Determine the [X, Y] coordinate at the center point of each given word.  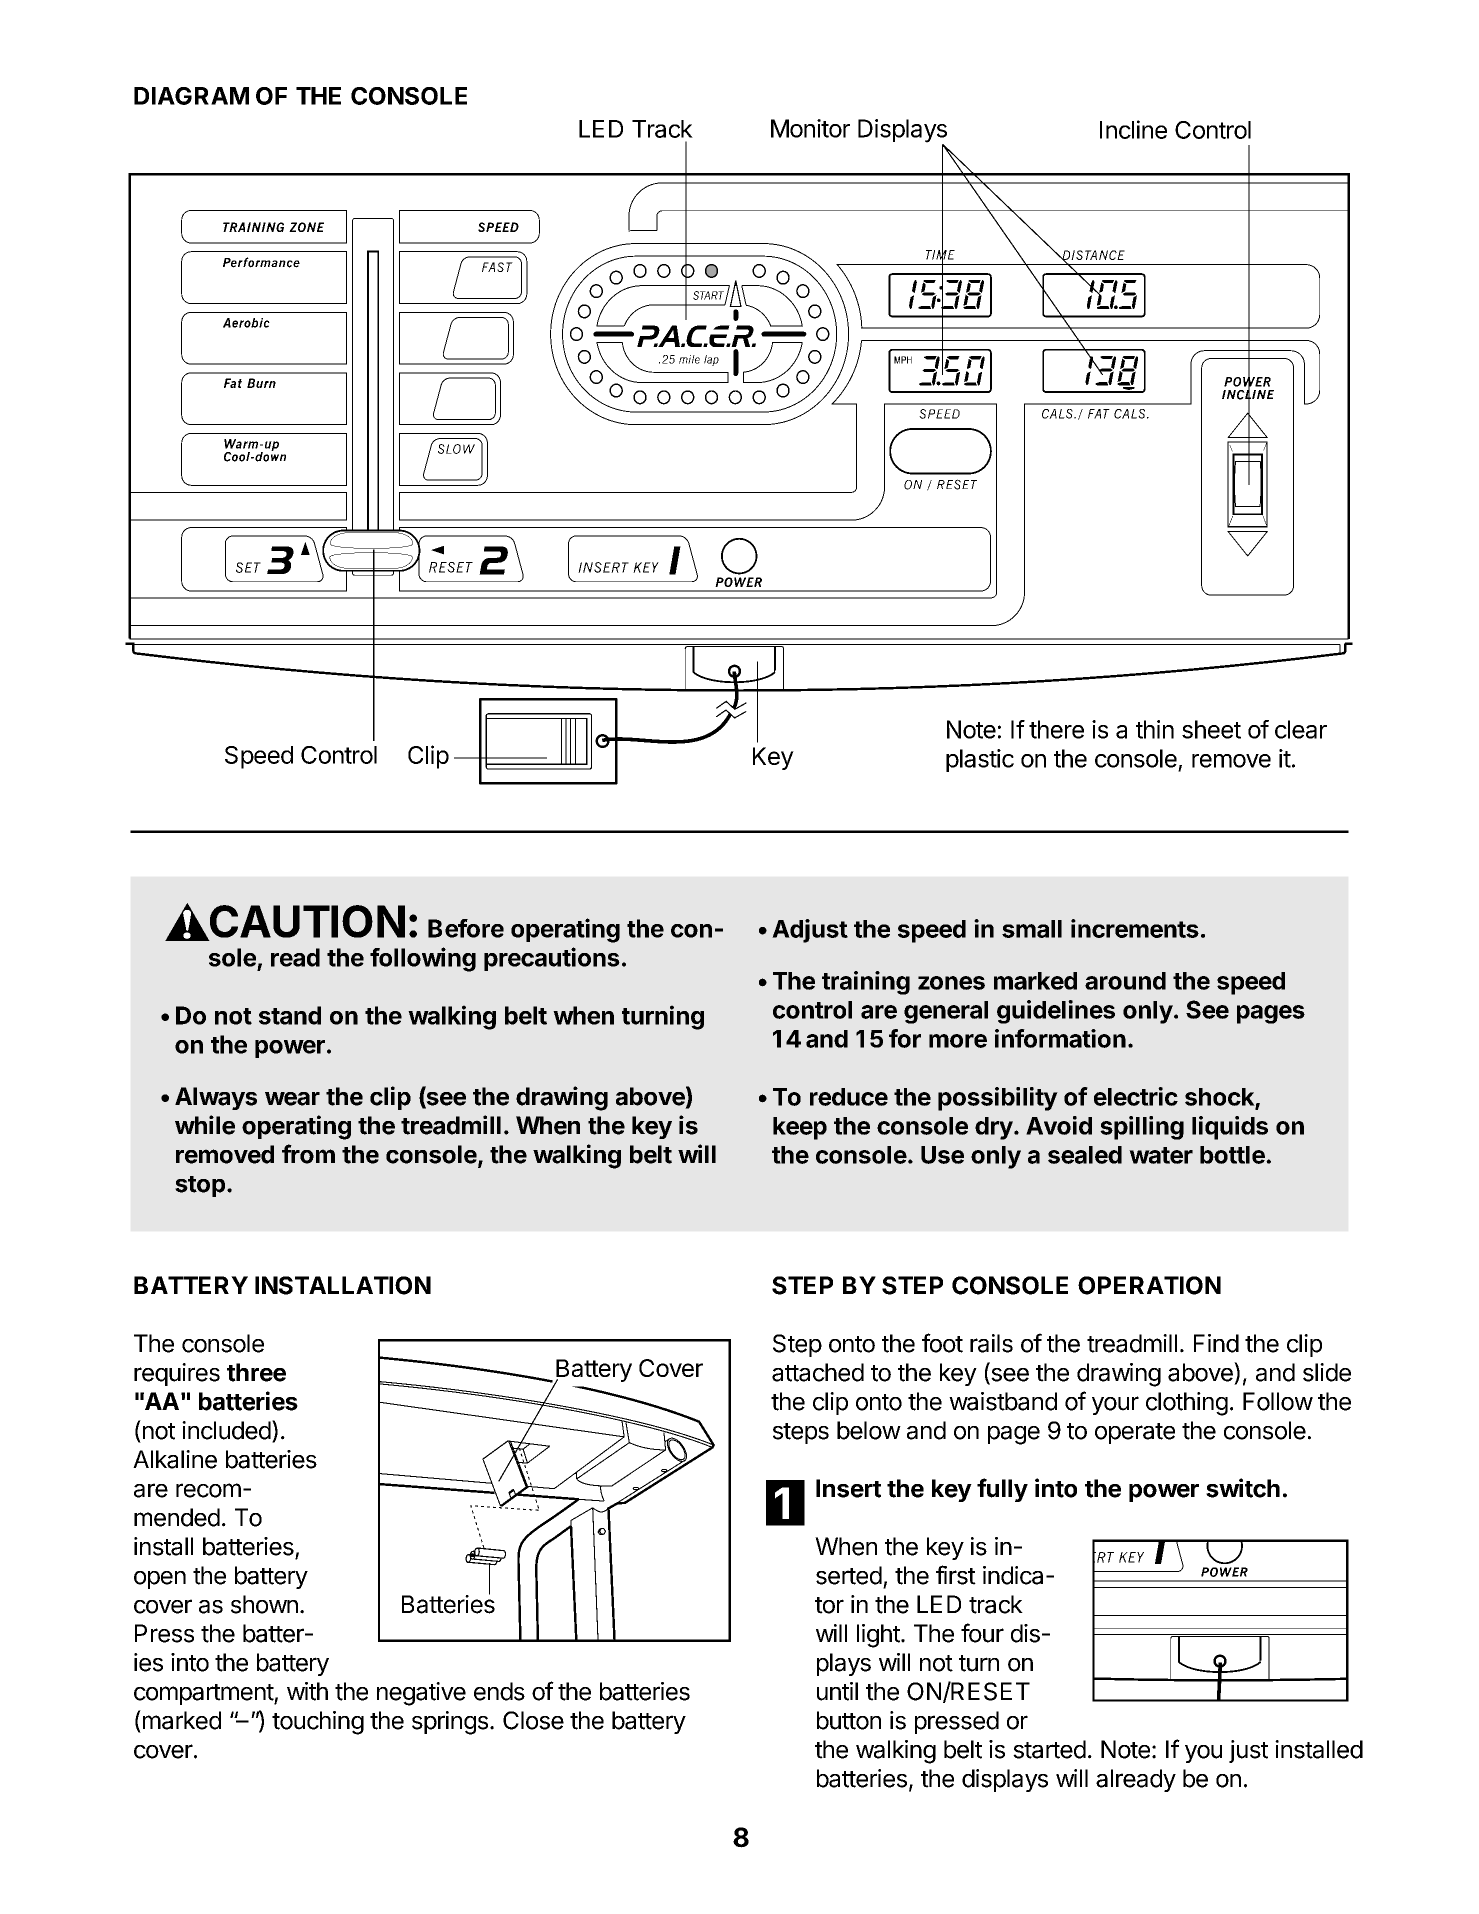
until [837, 1691]
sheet [1211, 729]
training [866, 983]
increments [1135, 928]
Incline [1133, 129]
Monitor [810, 128]
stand [290, 1015]
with [307, 1691]
